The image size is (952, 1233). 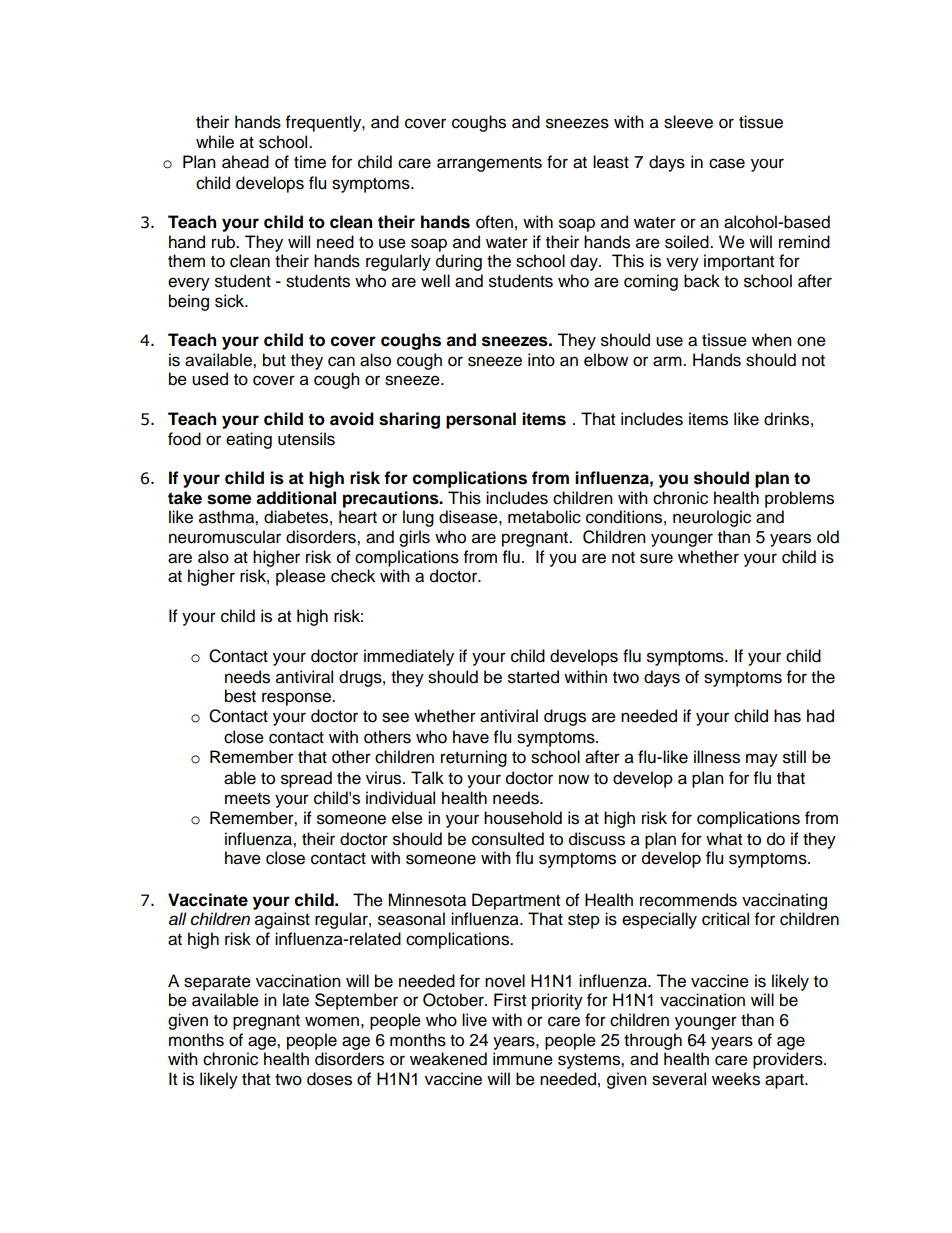 I want to click on but, so click(x=274, y=360).
